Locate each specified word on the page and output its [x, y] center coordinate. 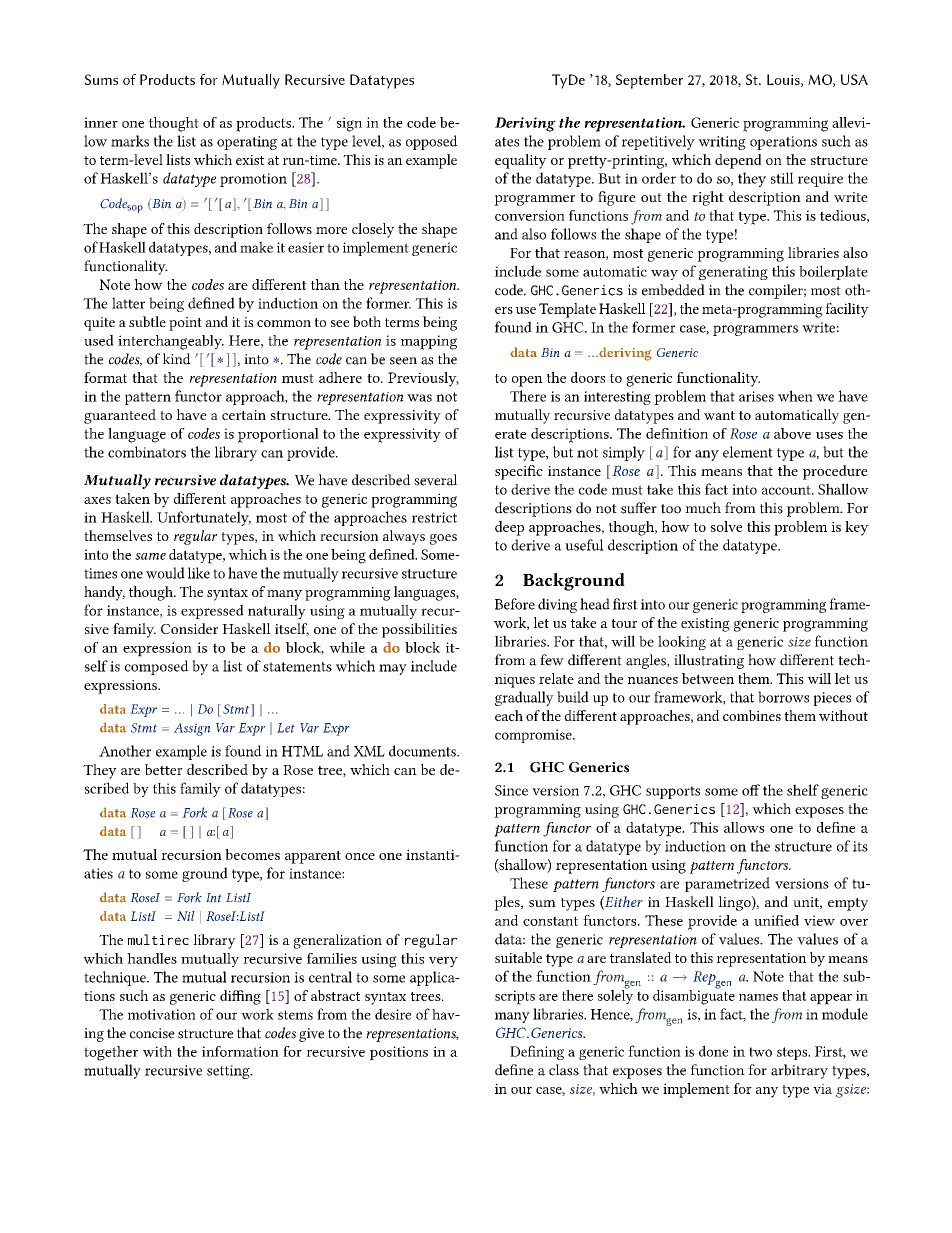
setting [229, 1072]
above [792, 433]
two [760, 1052]
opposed [432, 142]
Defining [537, 1052]
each [509, 715]
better [164, 769]
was [419, 398]
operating [247, 143]
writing [722, 143]
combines [752, 715]
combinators [147, 452]
